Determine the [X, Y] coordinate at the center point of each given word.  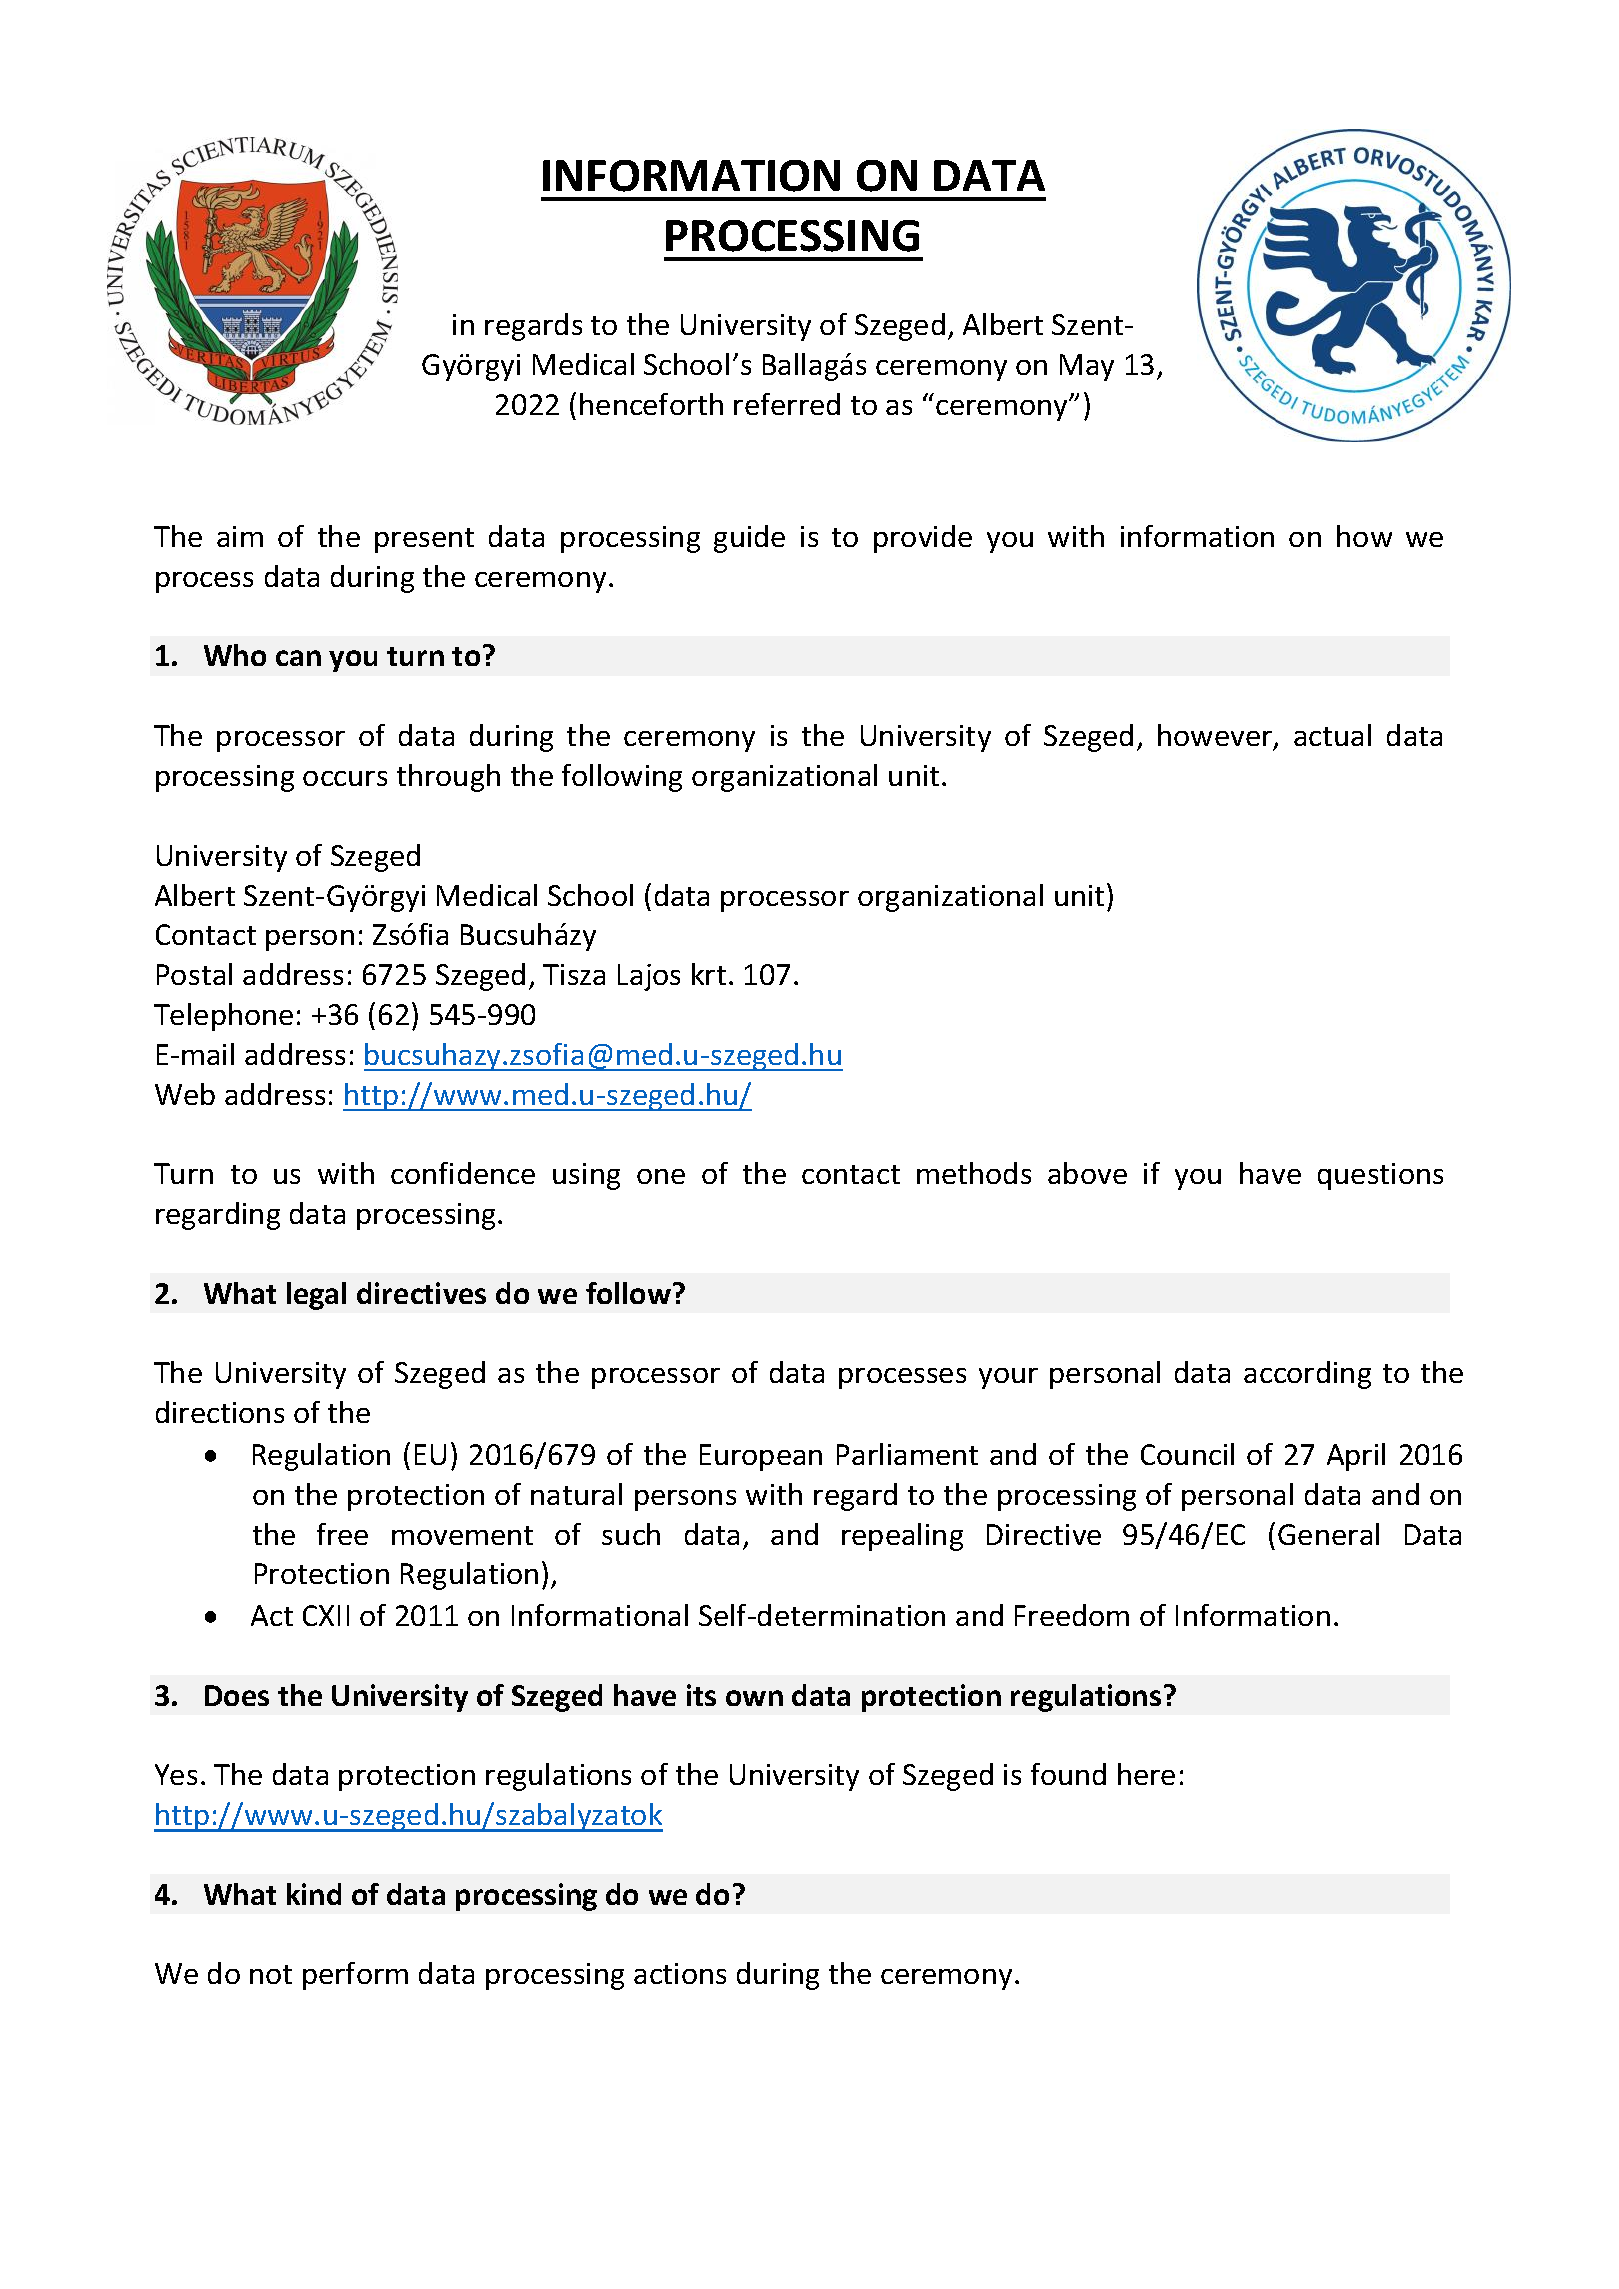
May [1087, 367]
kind [314, 1894]
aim [240, 536]
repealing [902, 1537]
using [586, 1176]
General [1328, 1534]
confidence [463, 1173]
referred [787, 404]
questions [1380, 1176]
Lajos [649, 977]
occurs [345, 778]
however [1216, 736]
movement [462, 1535]
